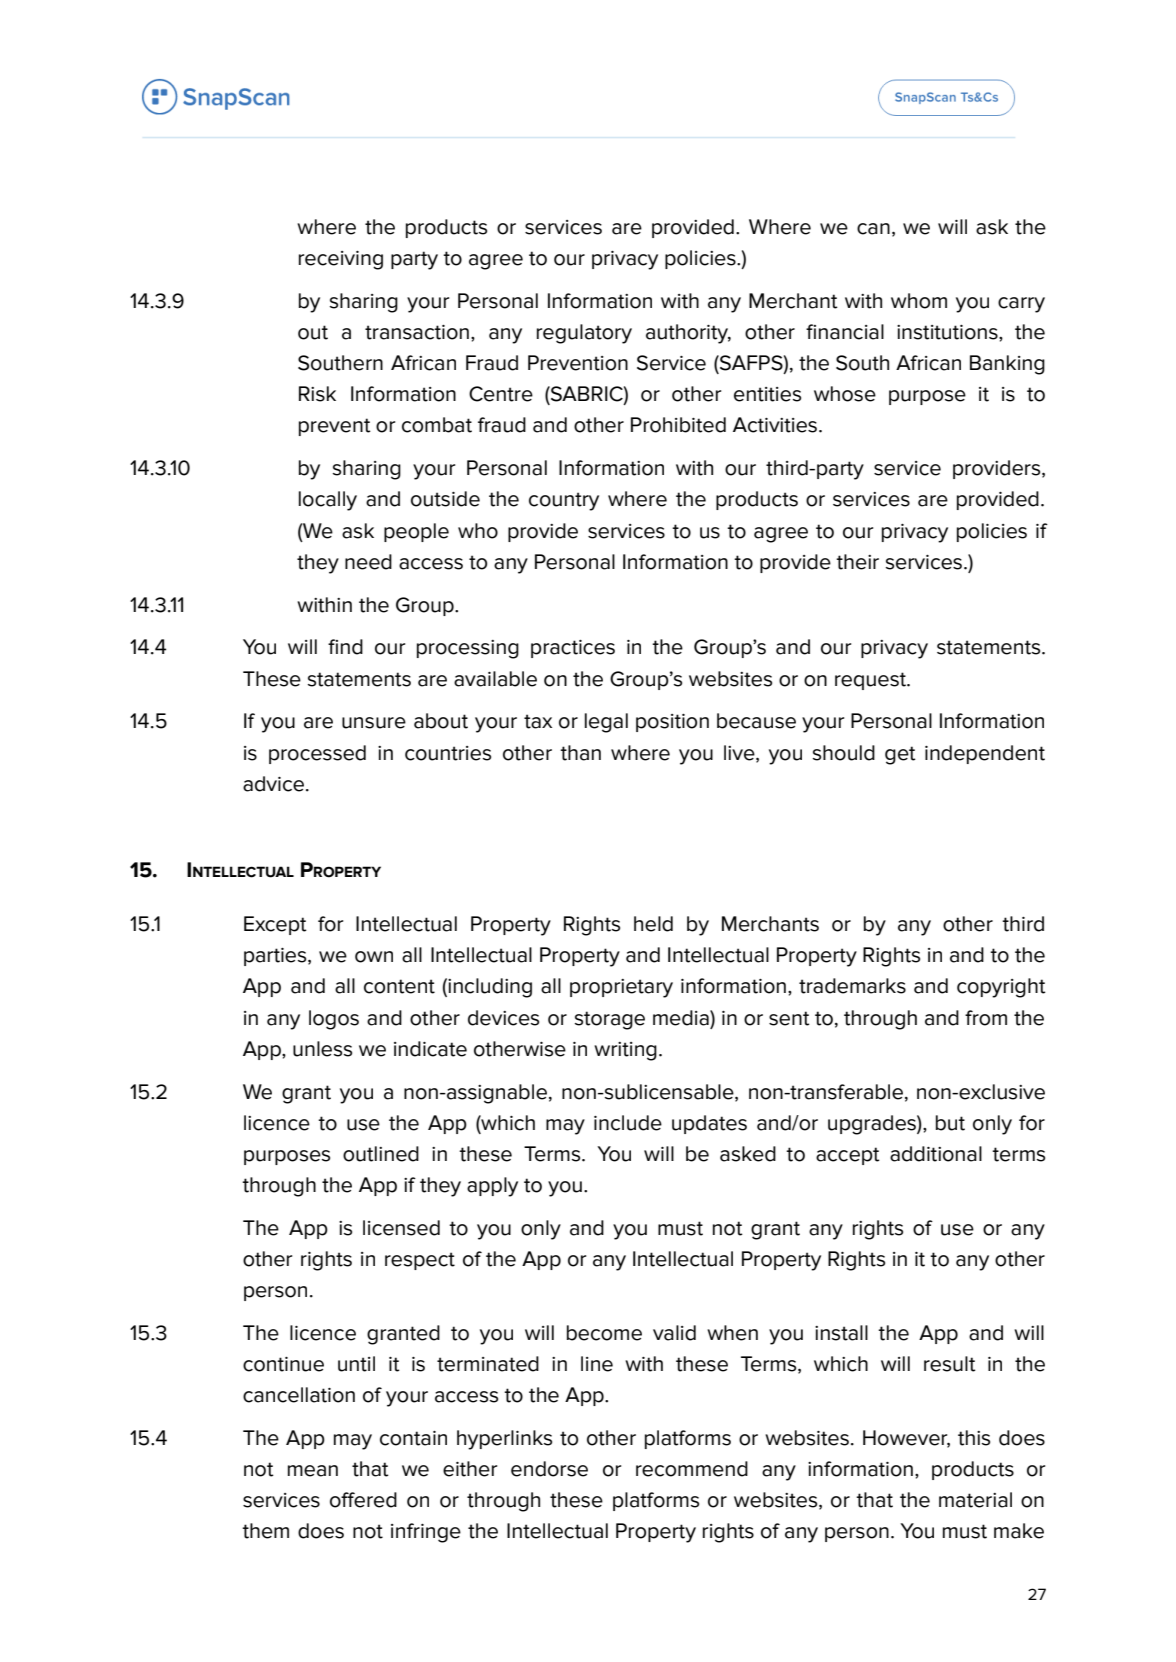 The image size is (1176, 1662). Describe the element at coordinates (341, 260) in the document. I see `receiving` at that location.
